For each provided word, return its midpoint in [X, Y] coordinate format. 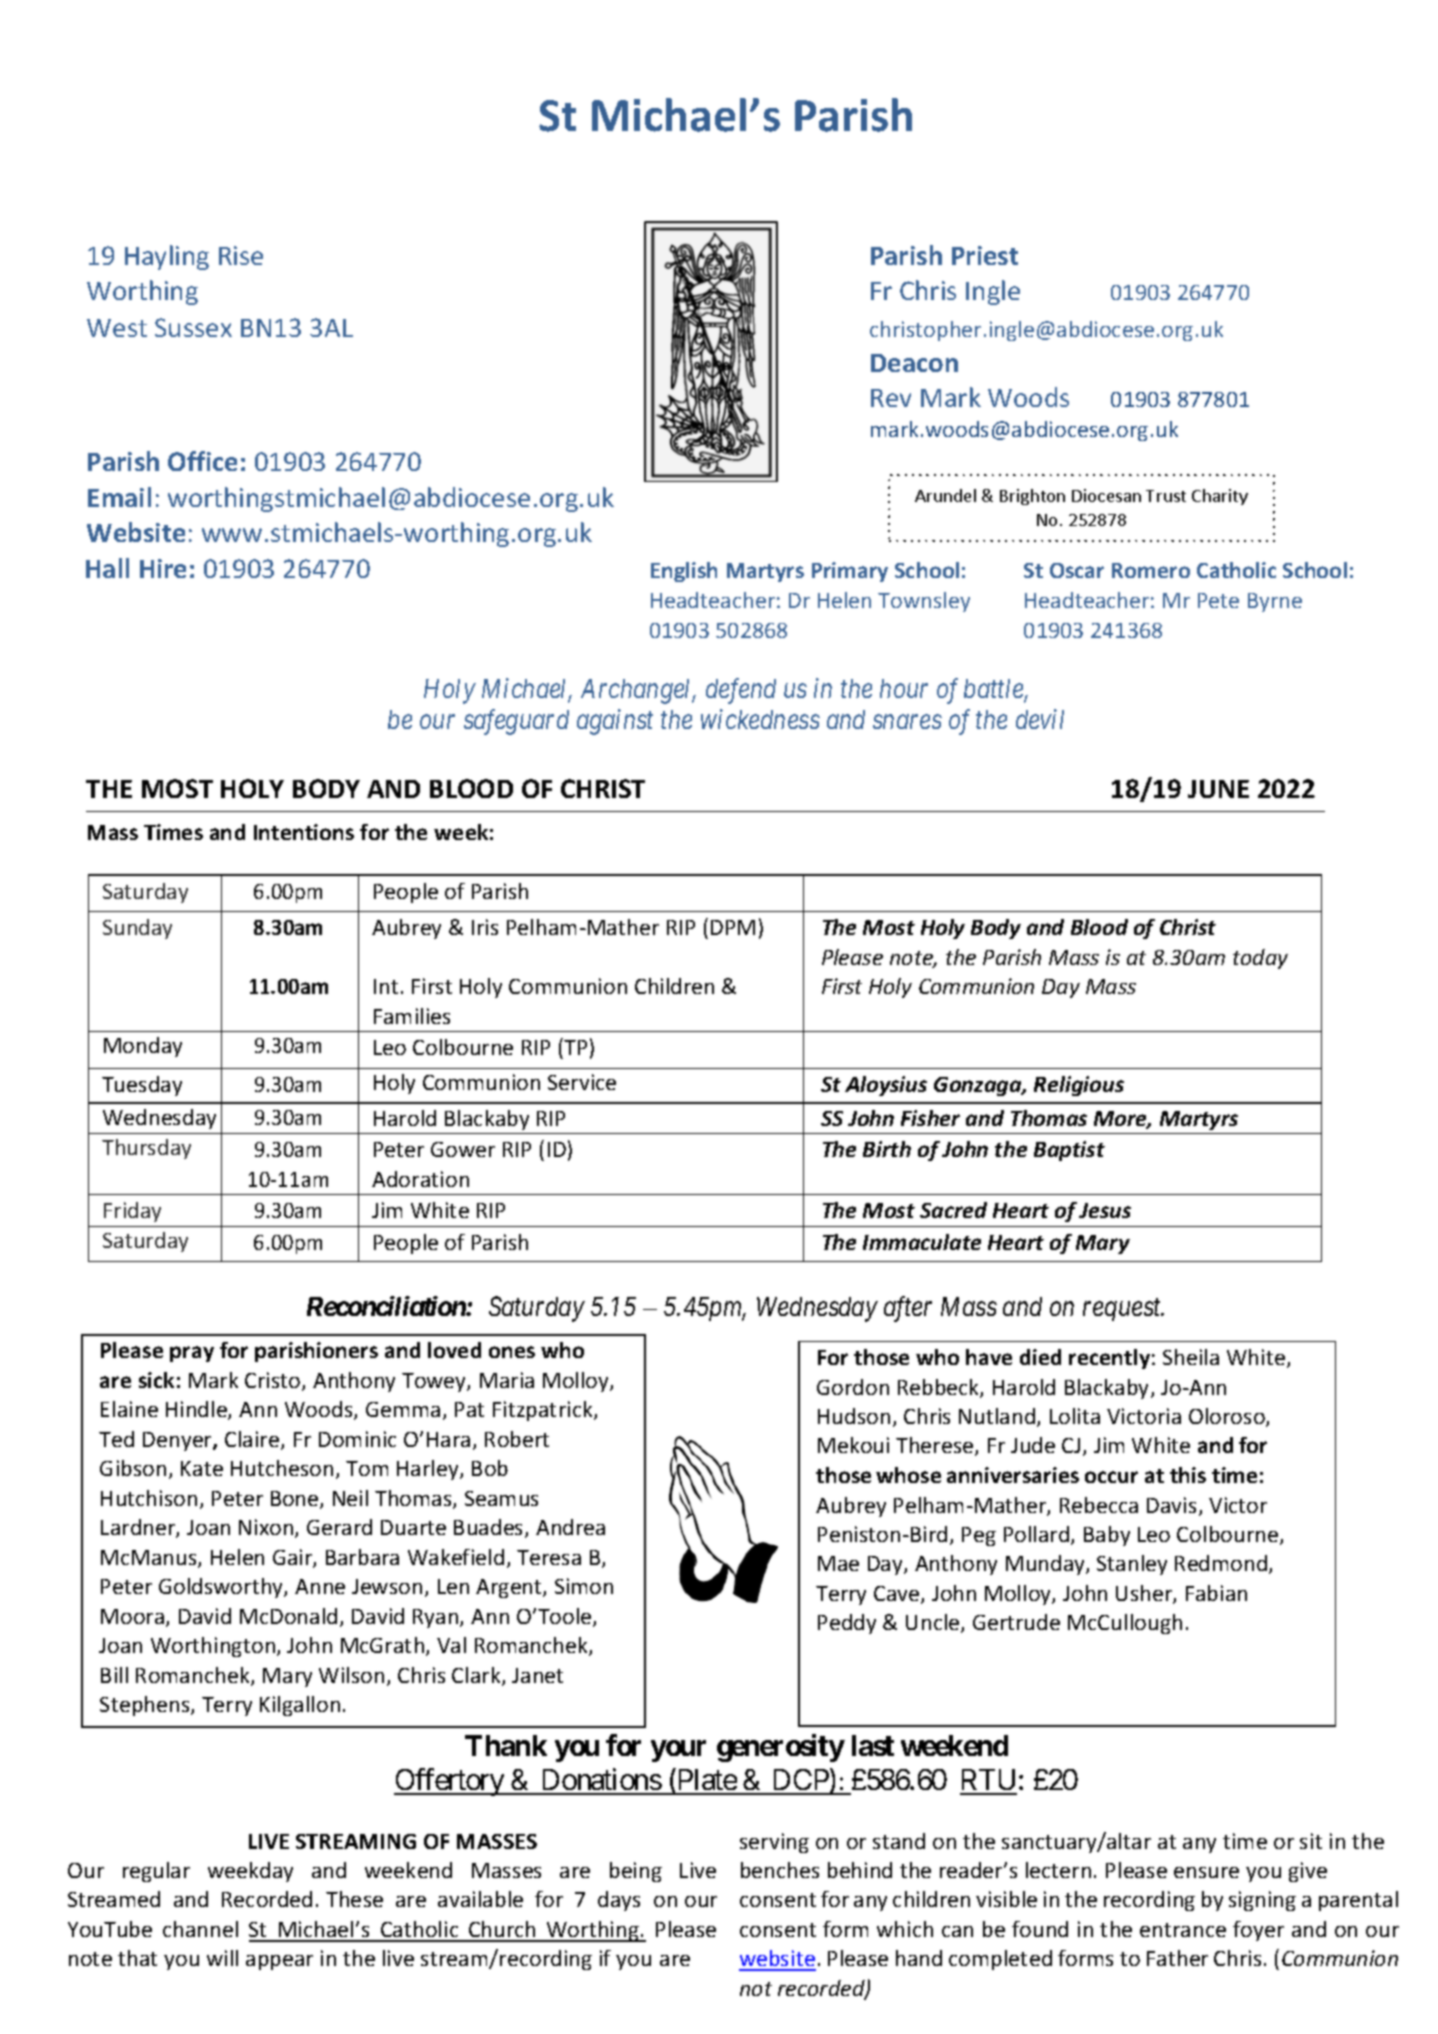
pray [192, 1354]
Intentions [304, 832]
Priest [985, 255]
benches [780, 1870]
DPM [733, 927]
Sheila [1191, 1357]
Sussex [193, 327]
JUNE [1218, 789]
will [222, 1958]
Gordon [853, 1387]
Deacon [914, 363]
